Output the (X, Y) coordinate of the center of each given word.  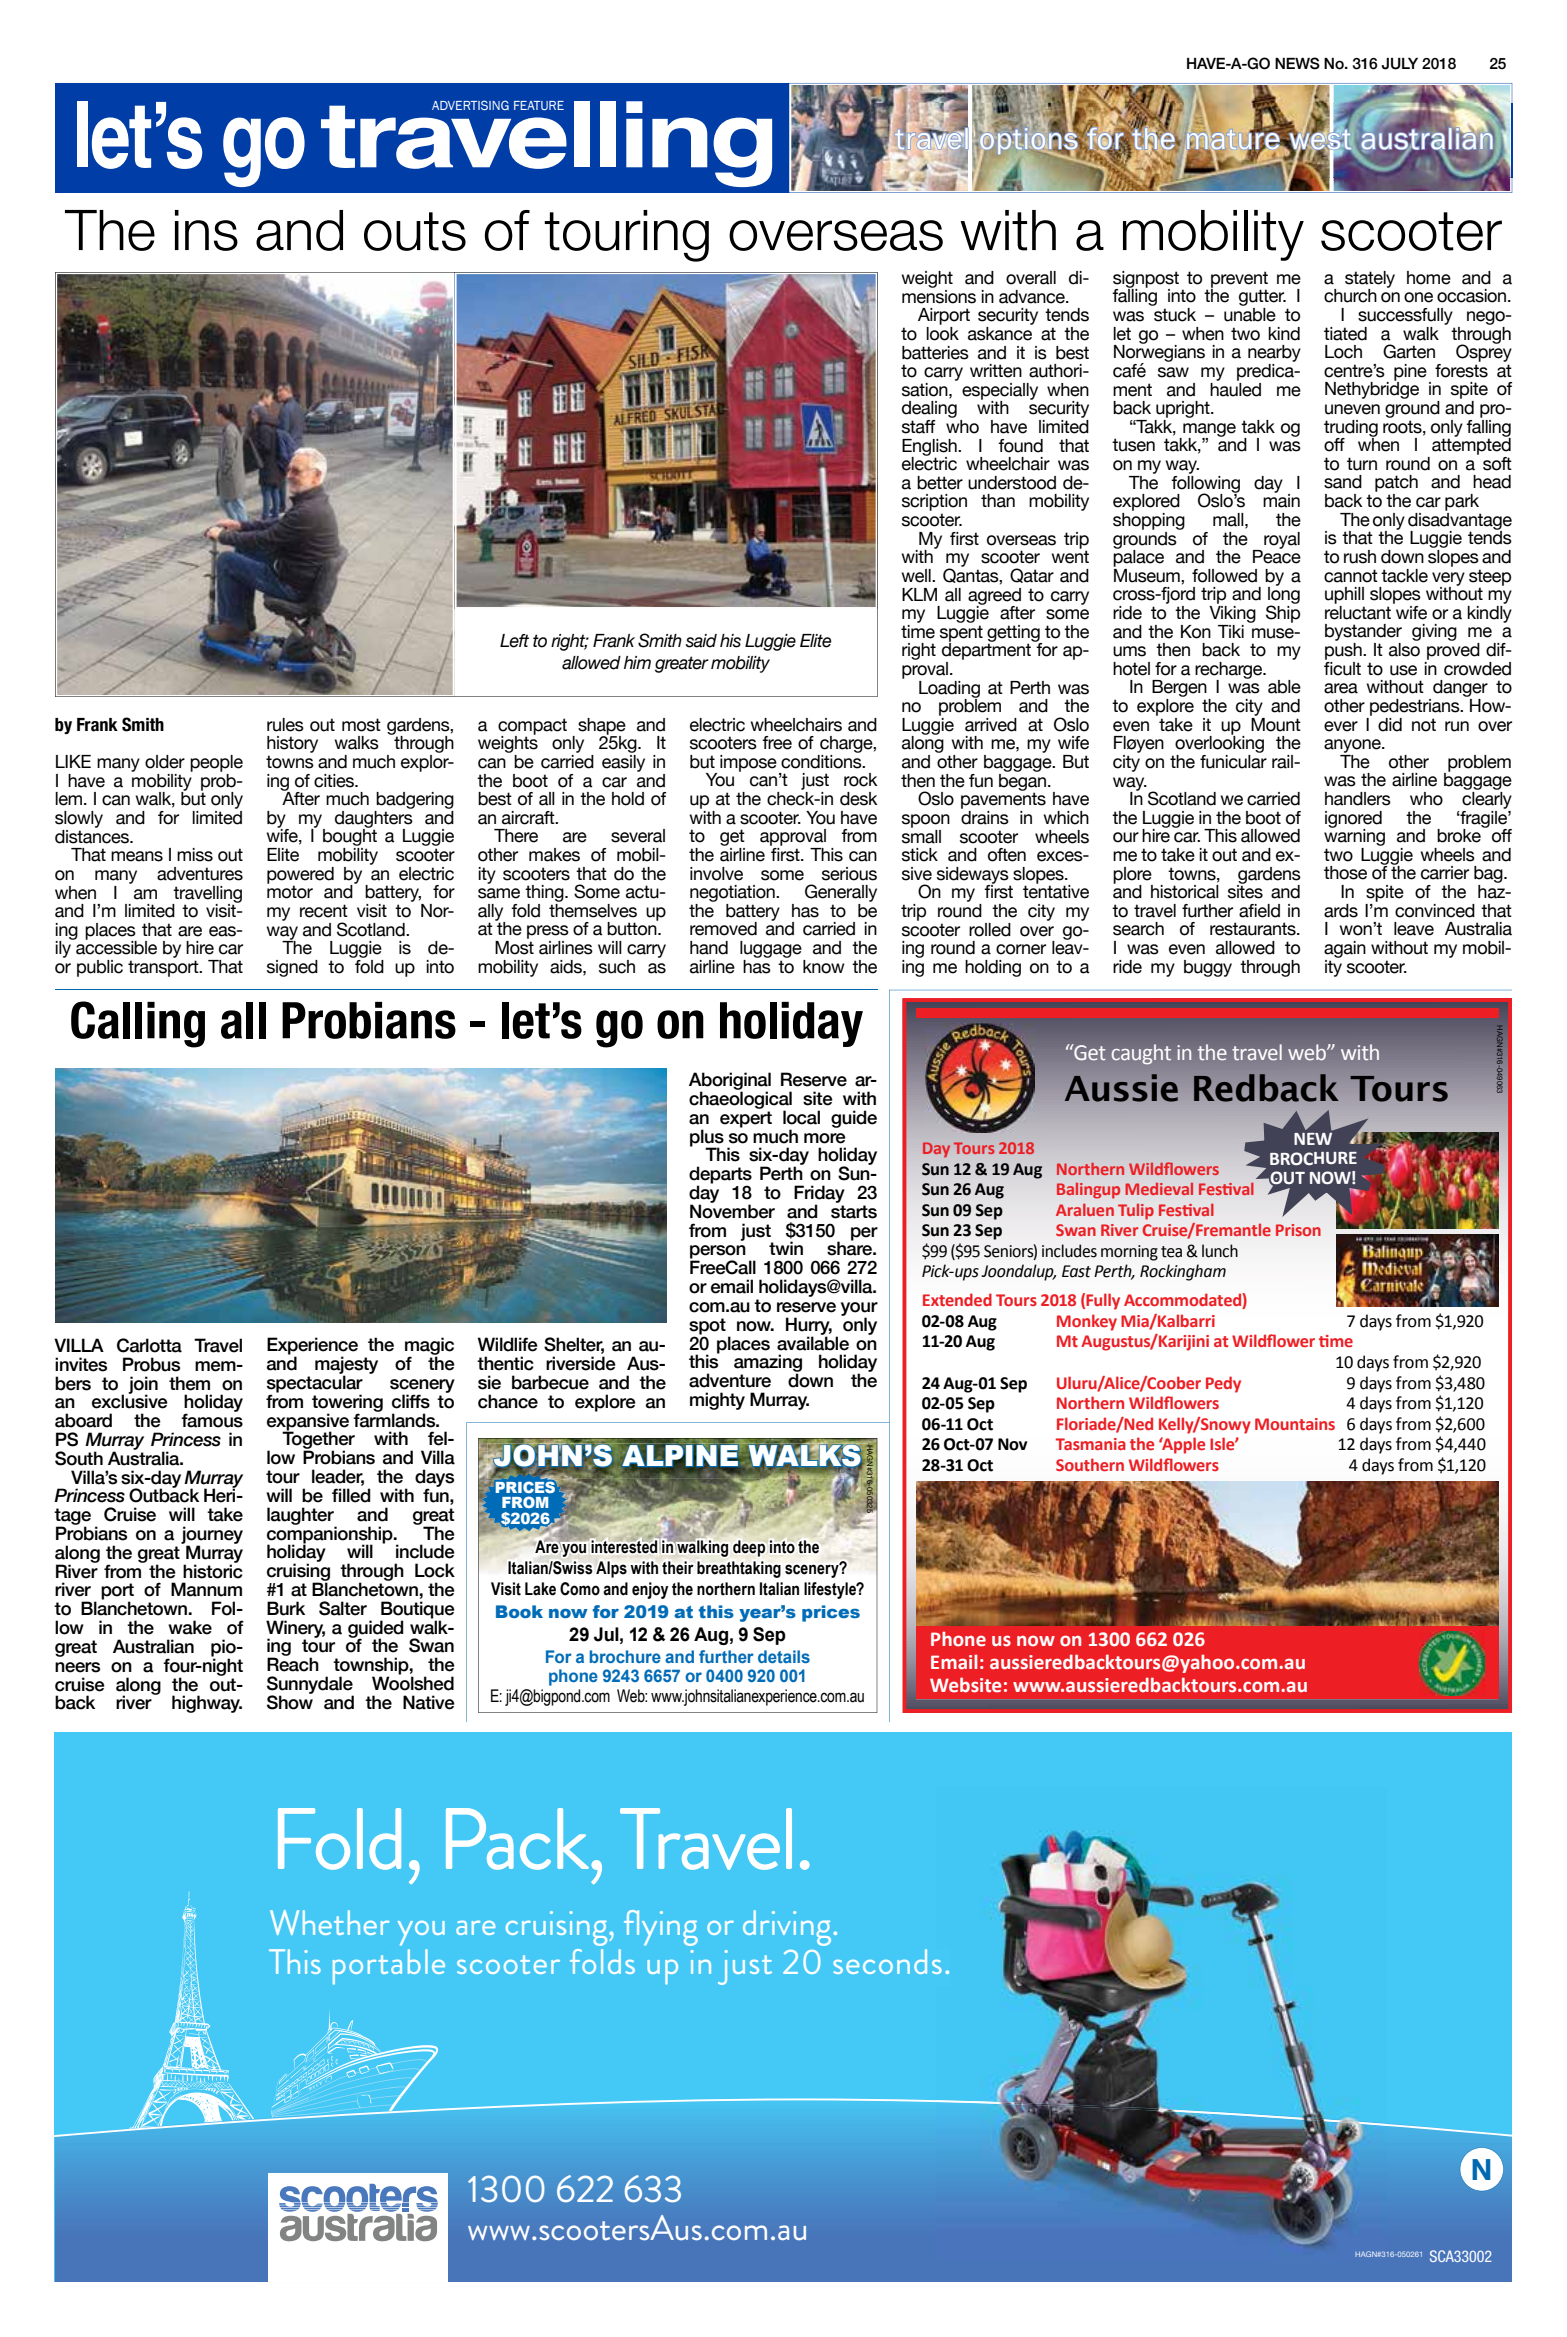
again (1345, 949)
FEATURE (539, 105)
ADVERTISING (470, 105)
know (824, 967)
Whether (329, 1922)
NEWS (1297, 63)
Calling (138, 1024)
